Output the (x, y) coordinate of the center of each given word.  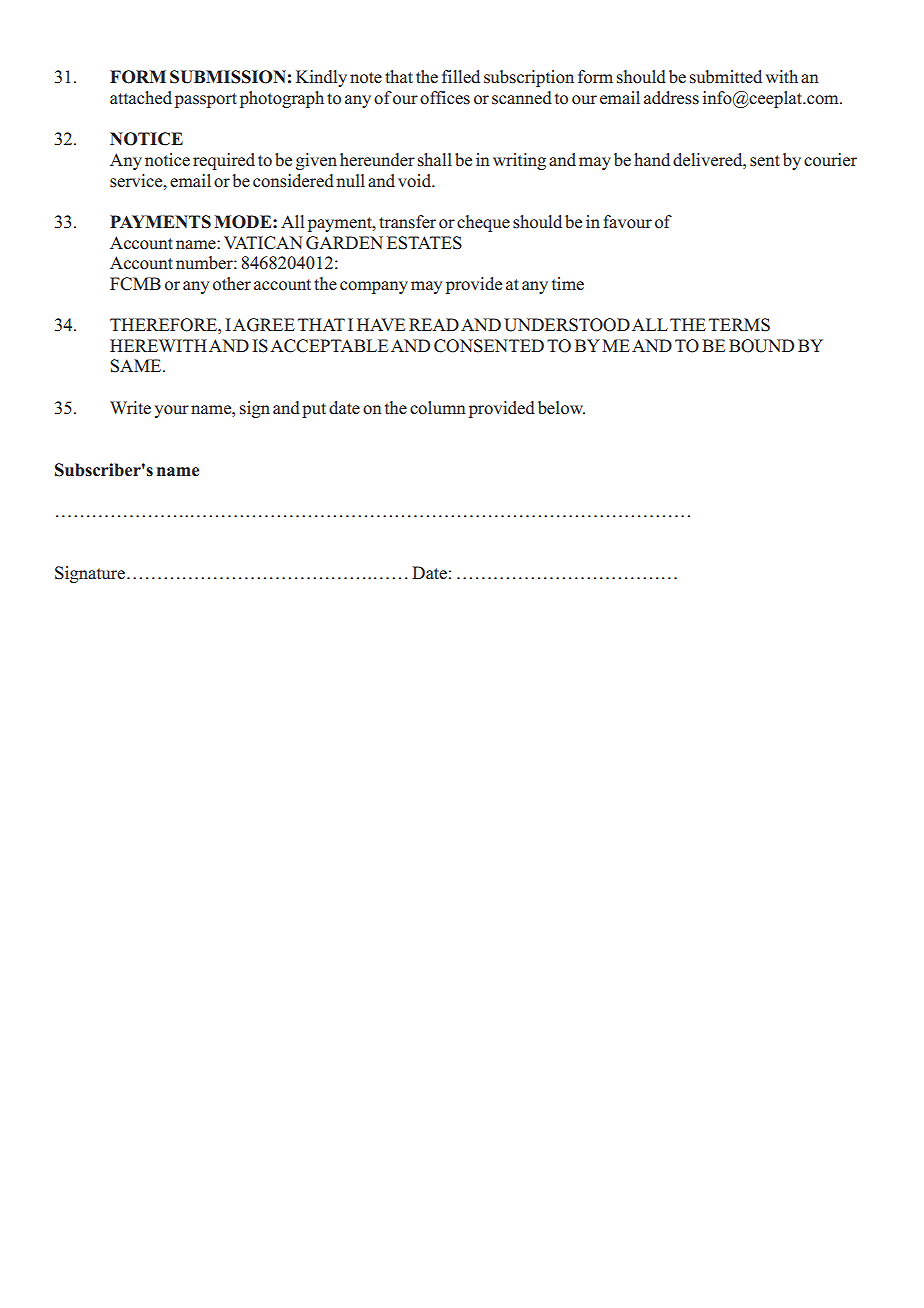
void (416, 181)
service (137, 181)
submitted (726, 77)
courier (830, 160)
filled (461, 77)
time (568, 284)
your (172, 411)
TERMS (739, 325)
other (232, 284)
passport (206, 100)
